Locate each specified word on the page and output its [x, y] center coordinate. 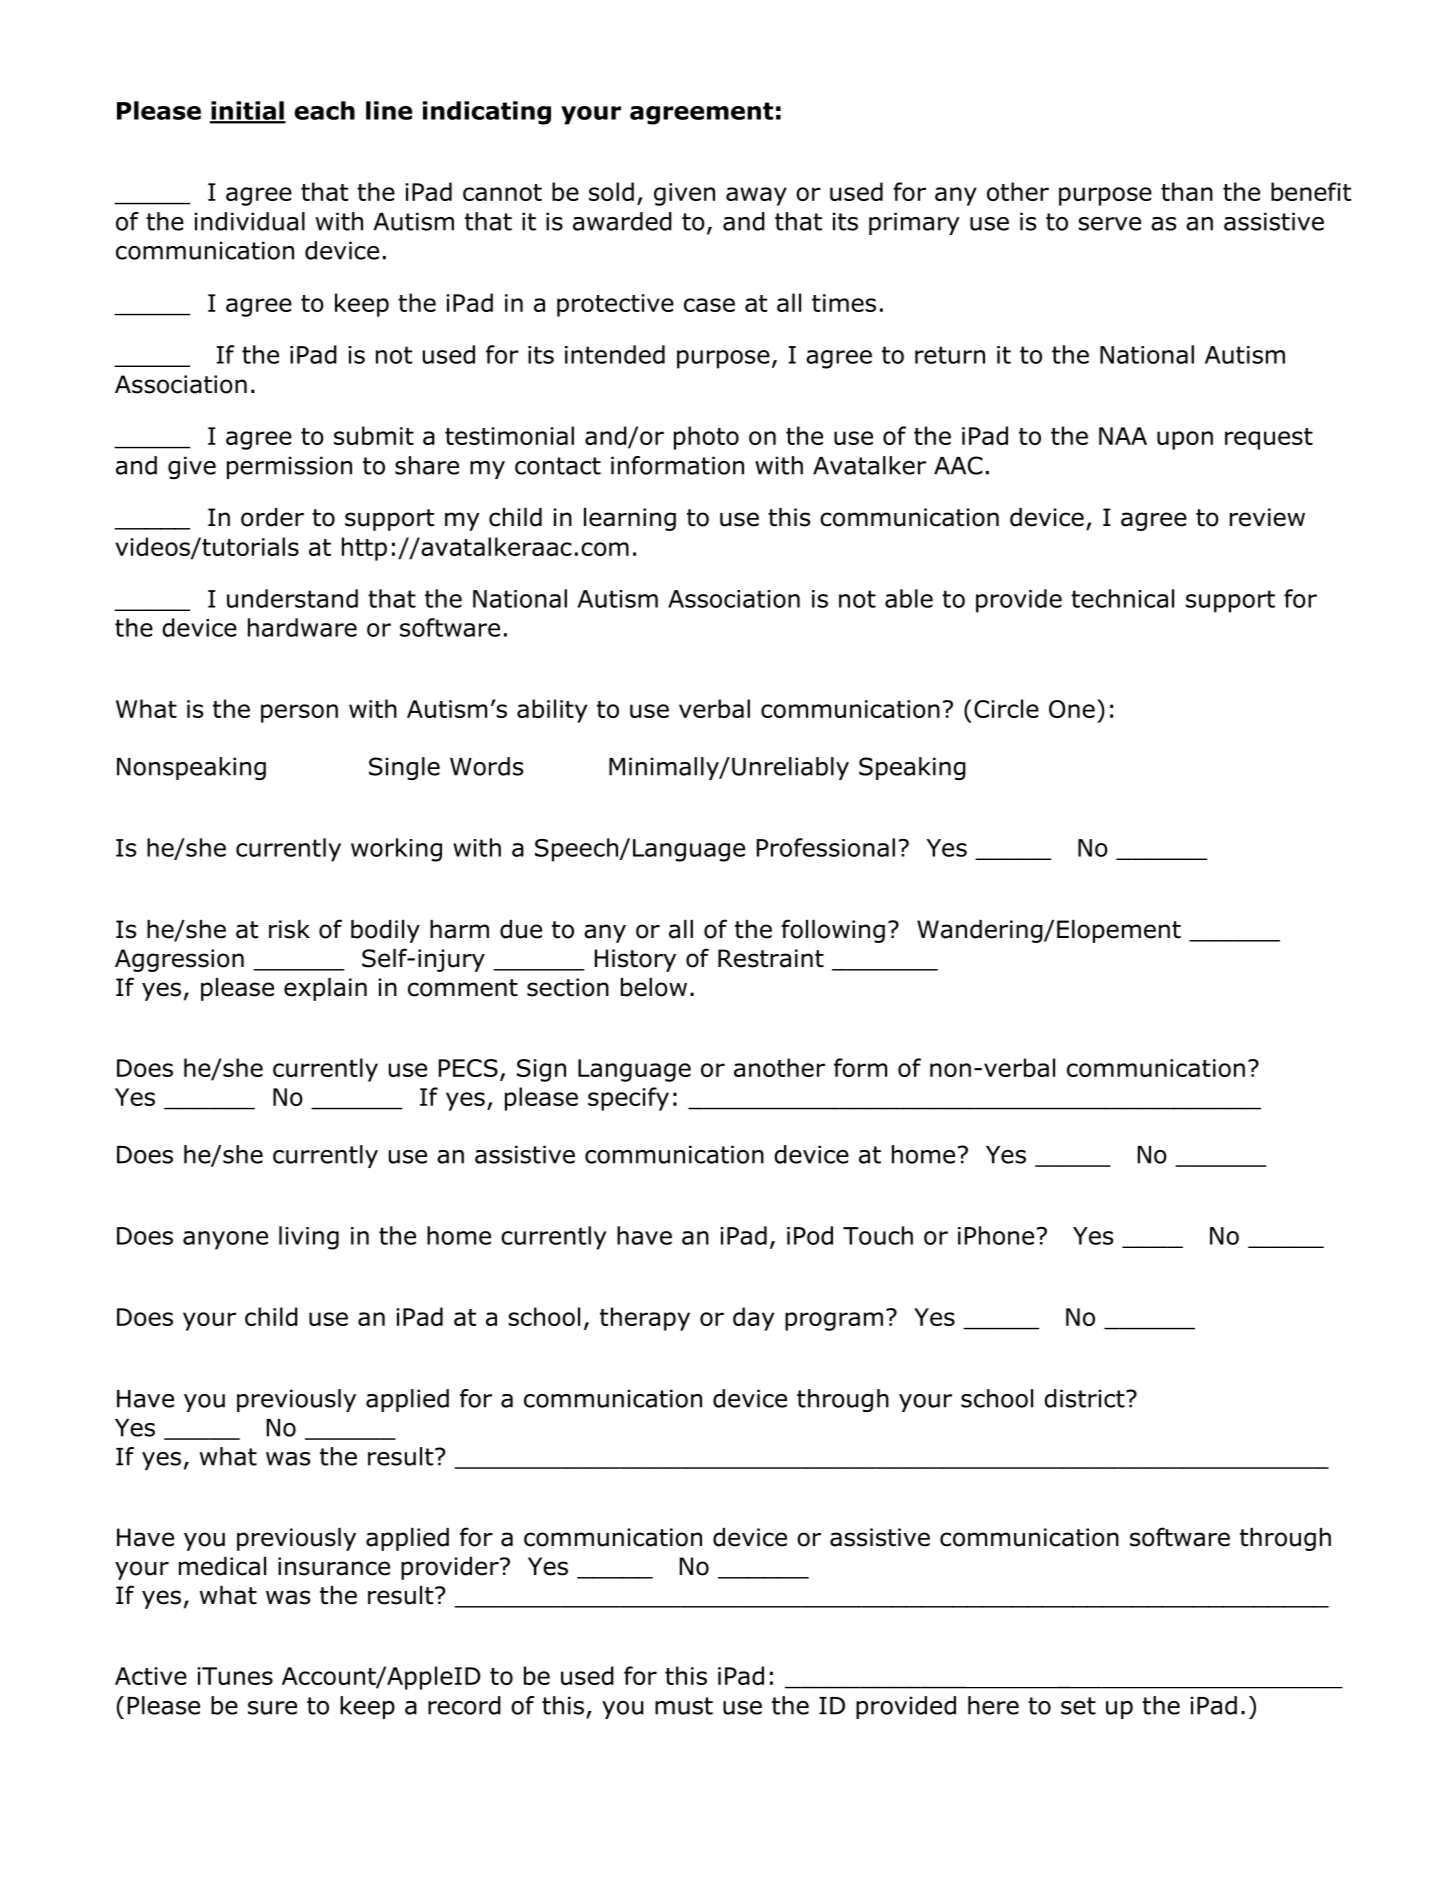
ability [552, 711]
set [1078, 1706]
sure [272, 1708]
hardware [302, 627]
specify [628, 1099]
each [325, 110]
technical [1122, 598]
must [684, 1706]
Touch [878, 1235]
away [756, 196]
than [1187, 191]
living [309, 1238]
